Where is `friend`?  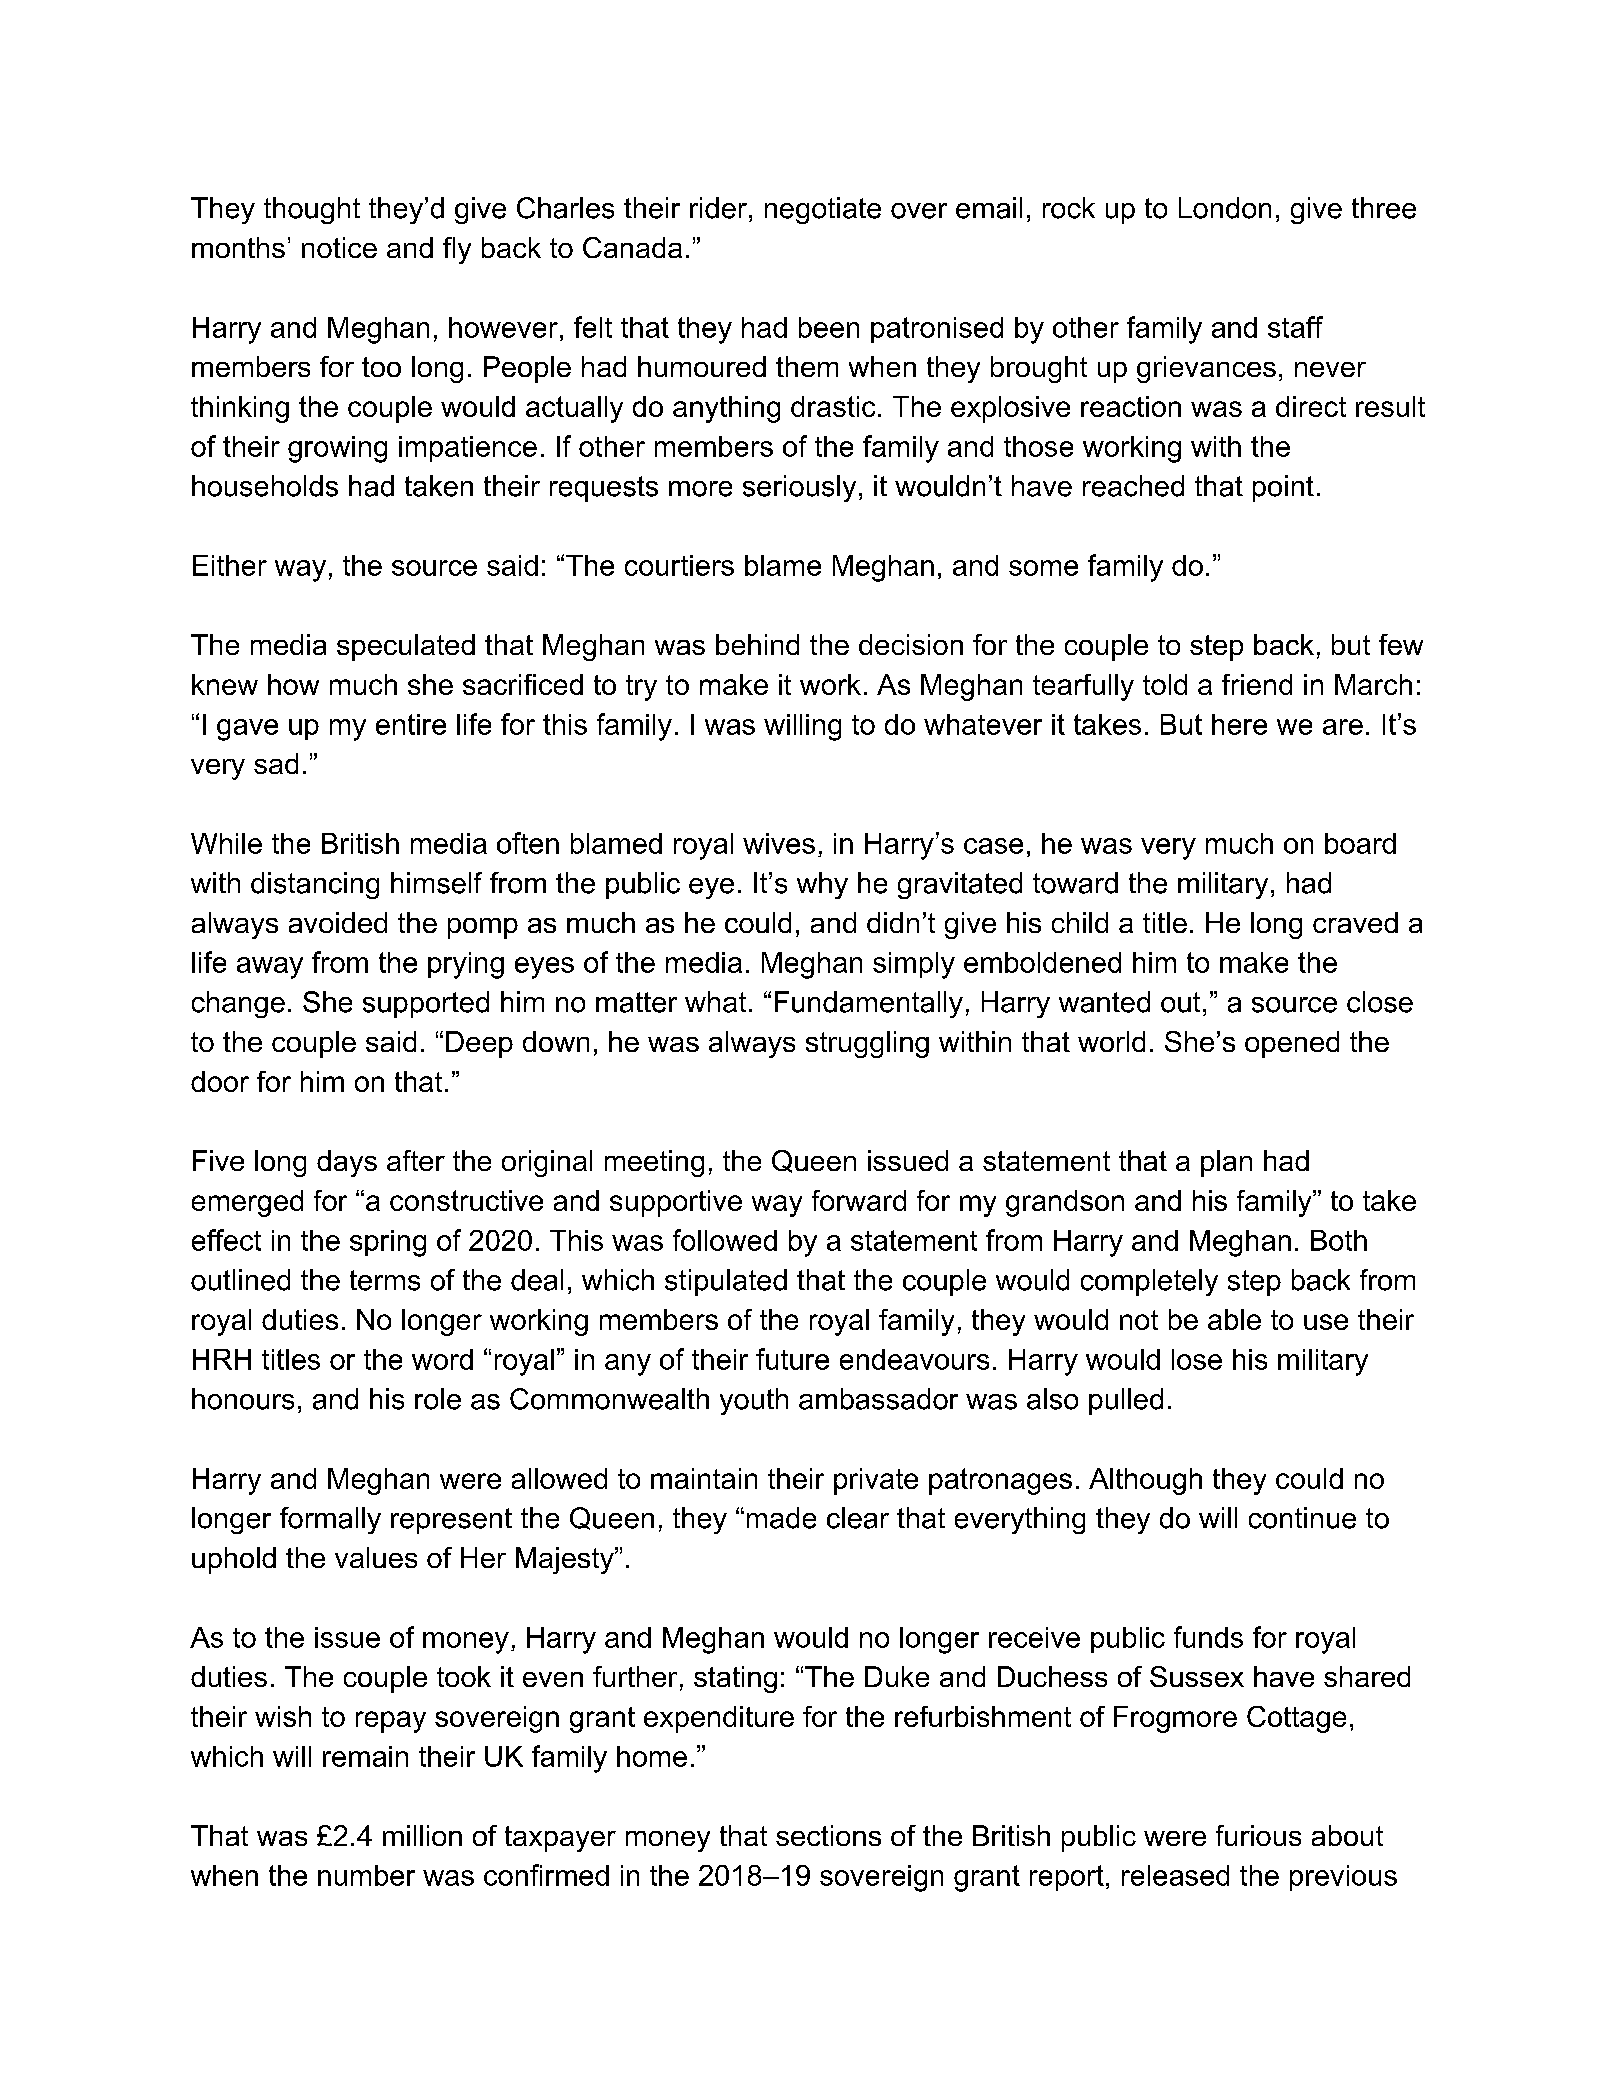
friend is located at coordinates (1257, 684).
